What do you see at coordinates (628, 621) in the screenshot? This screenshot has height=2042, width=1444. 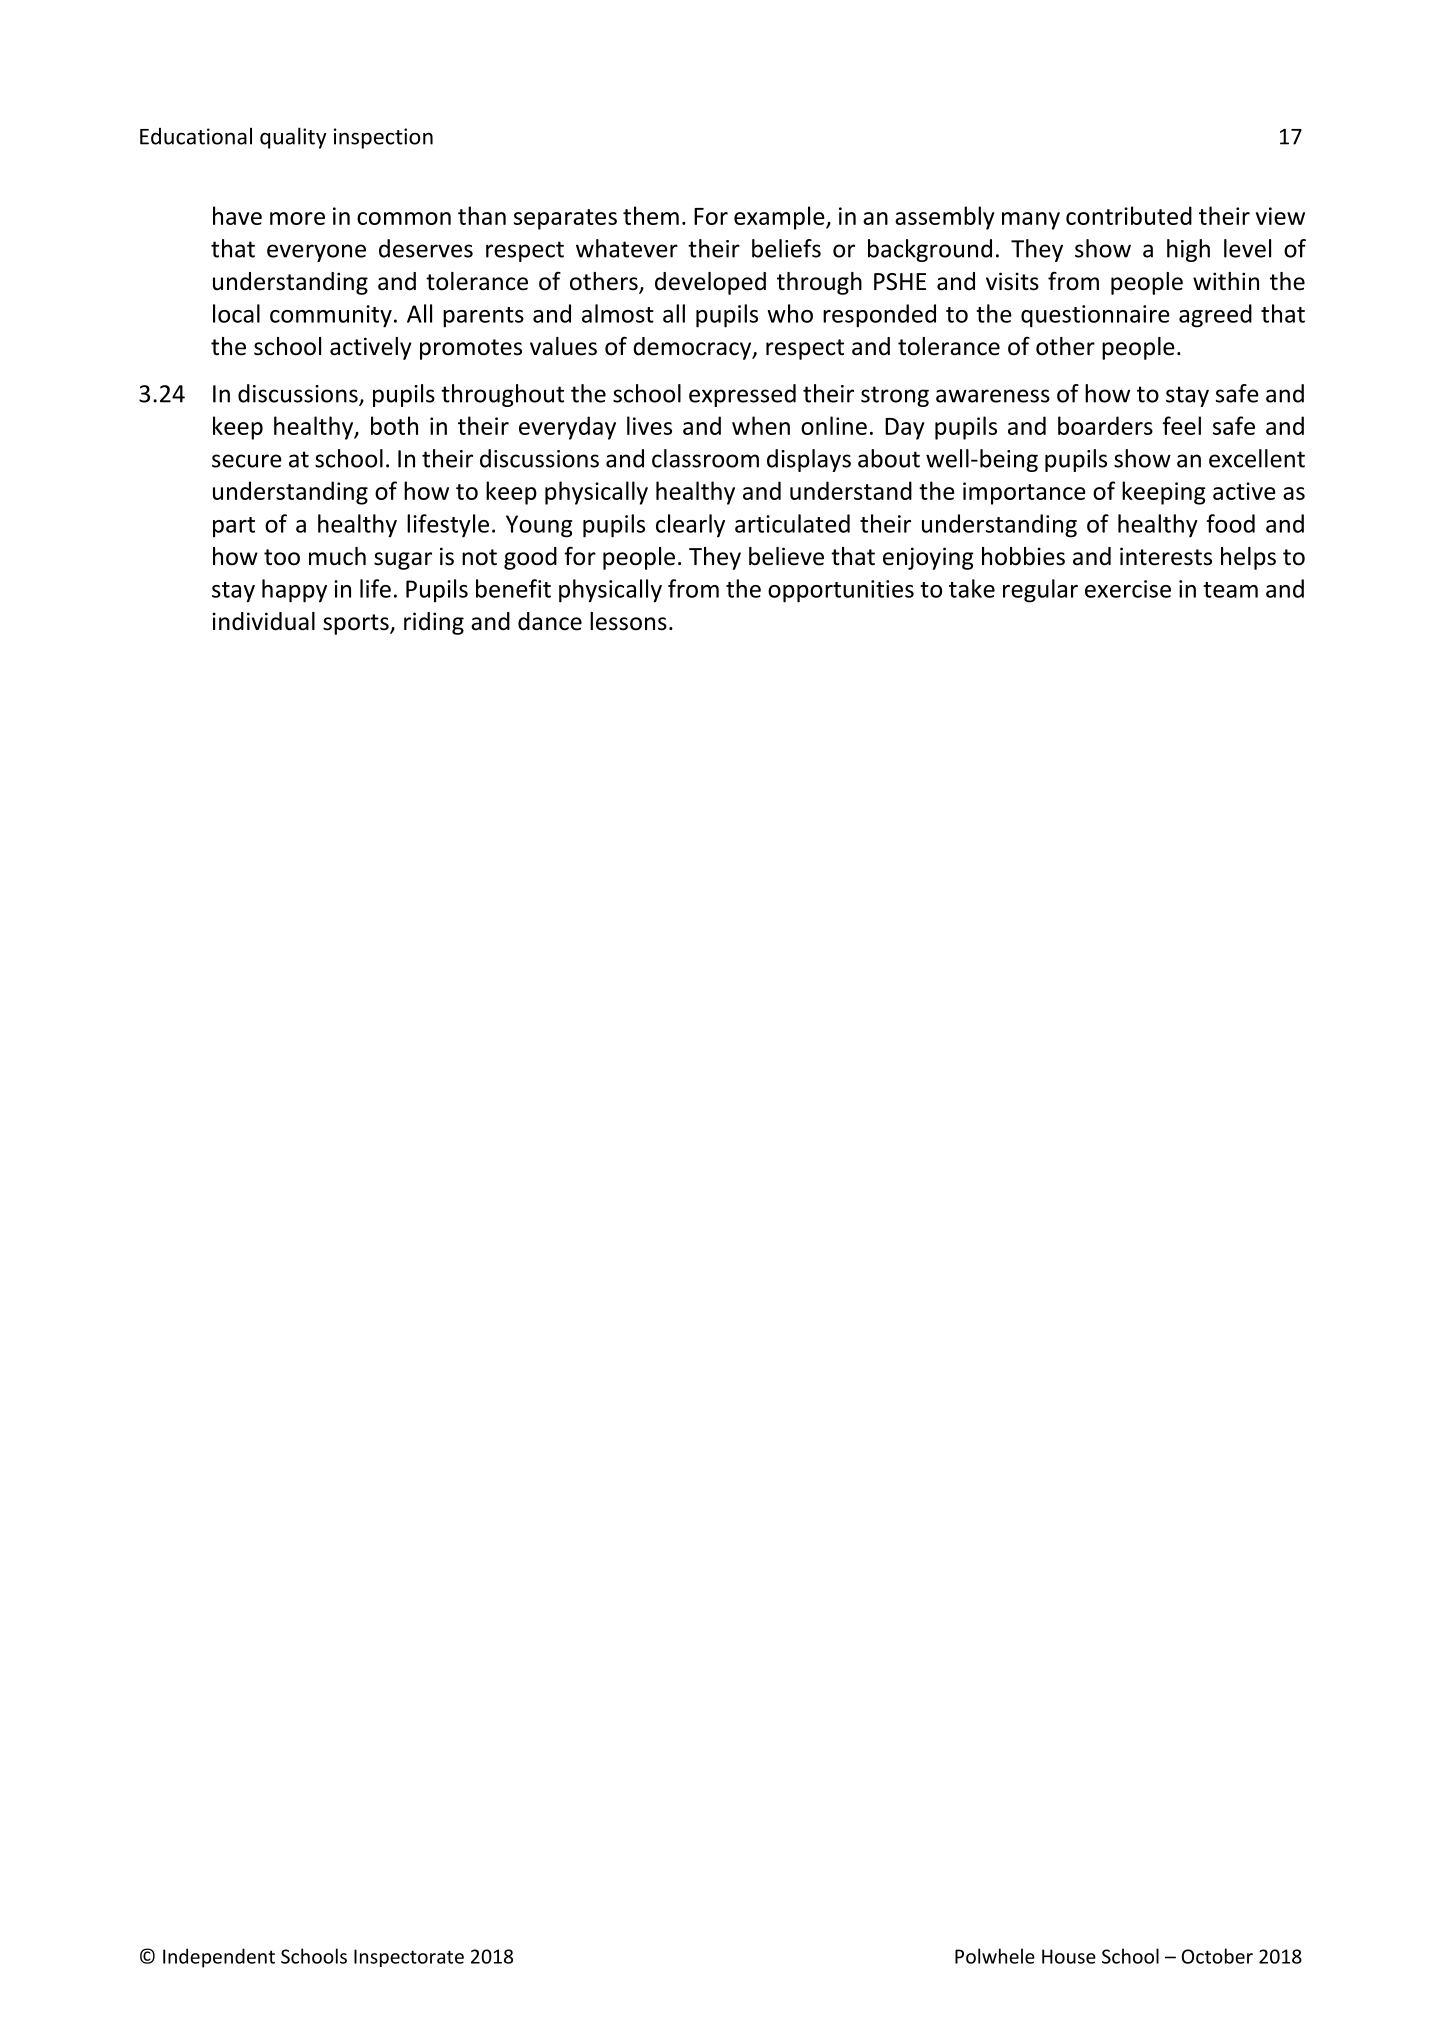 I see `lessons` at bounding box center [628, 621].
